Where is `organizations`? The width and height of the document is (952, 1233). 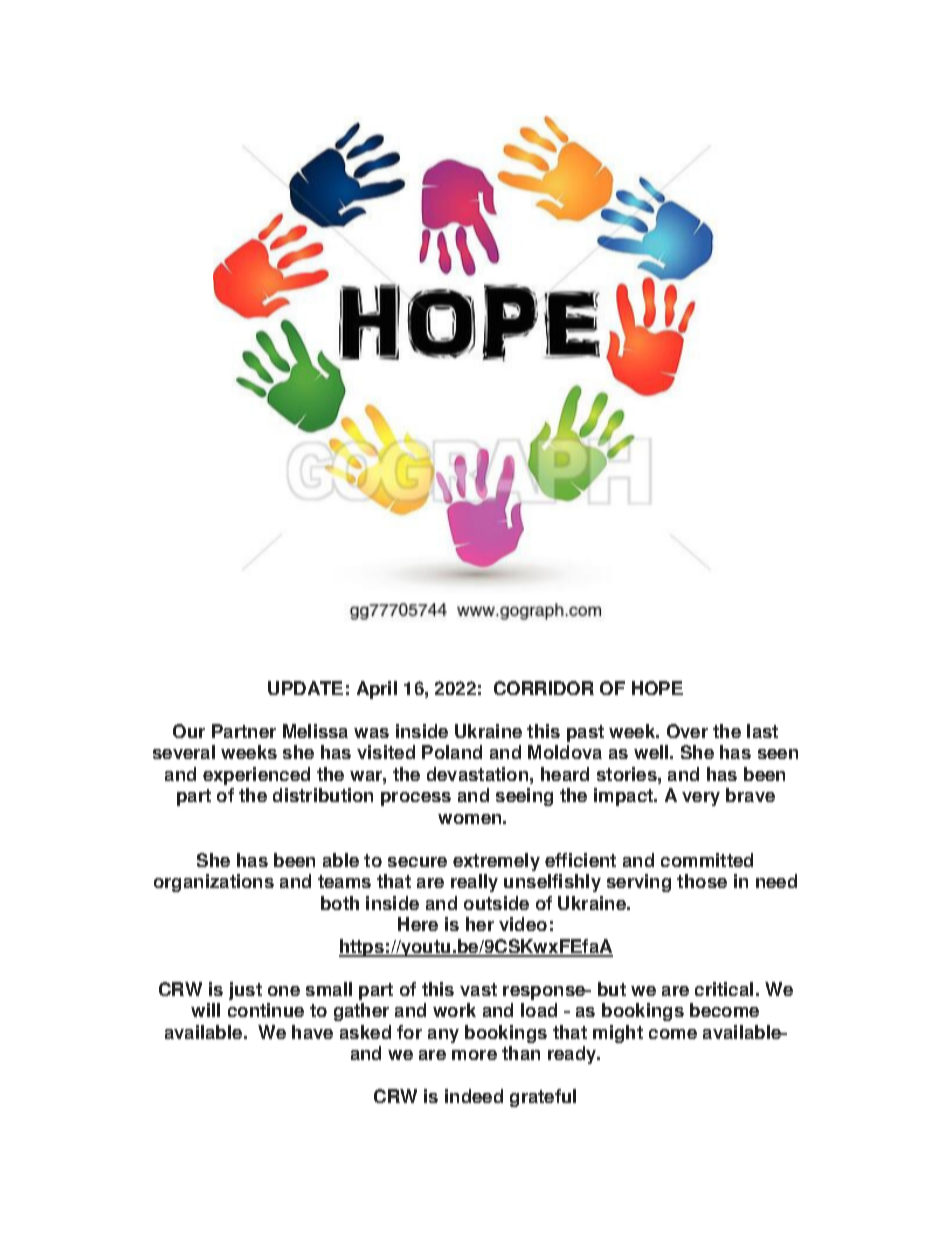
organizations is located at coordinates (214, 883).
